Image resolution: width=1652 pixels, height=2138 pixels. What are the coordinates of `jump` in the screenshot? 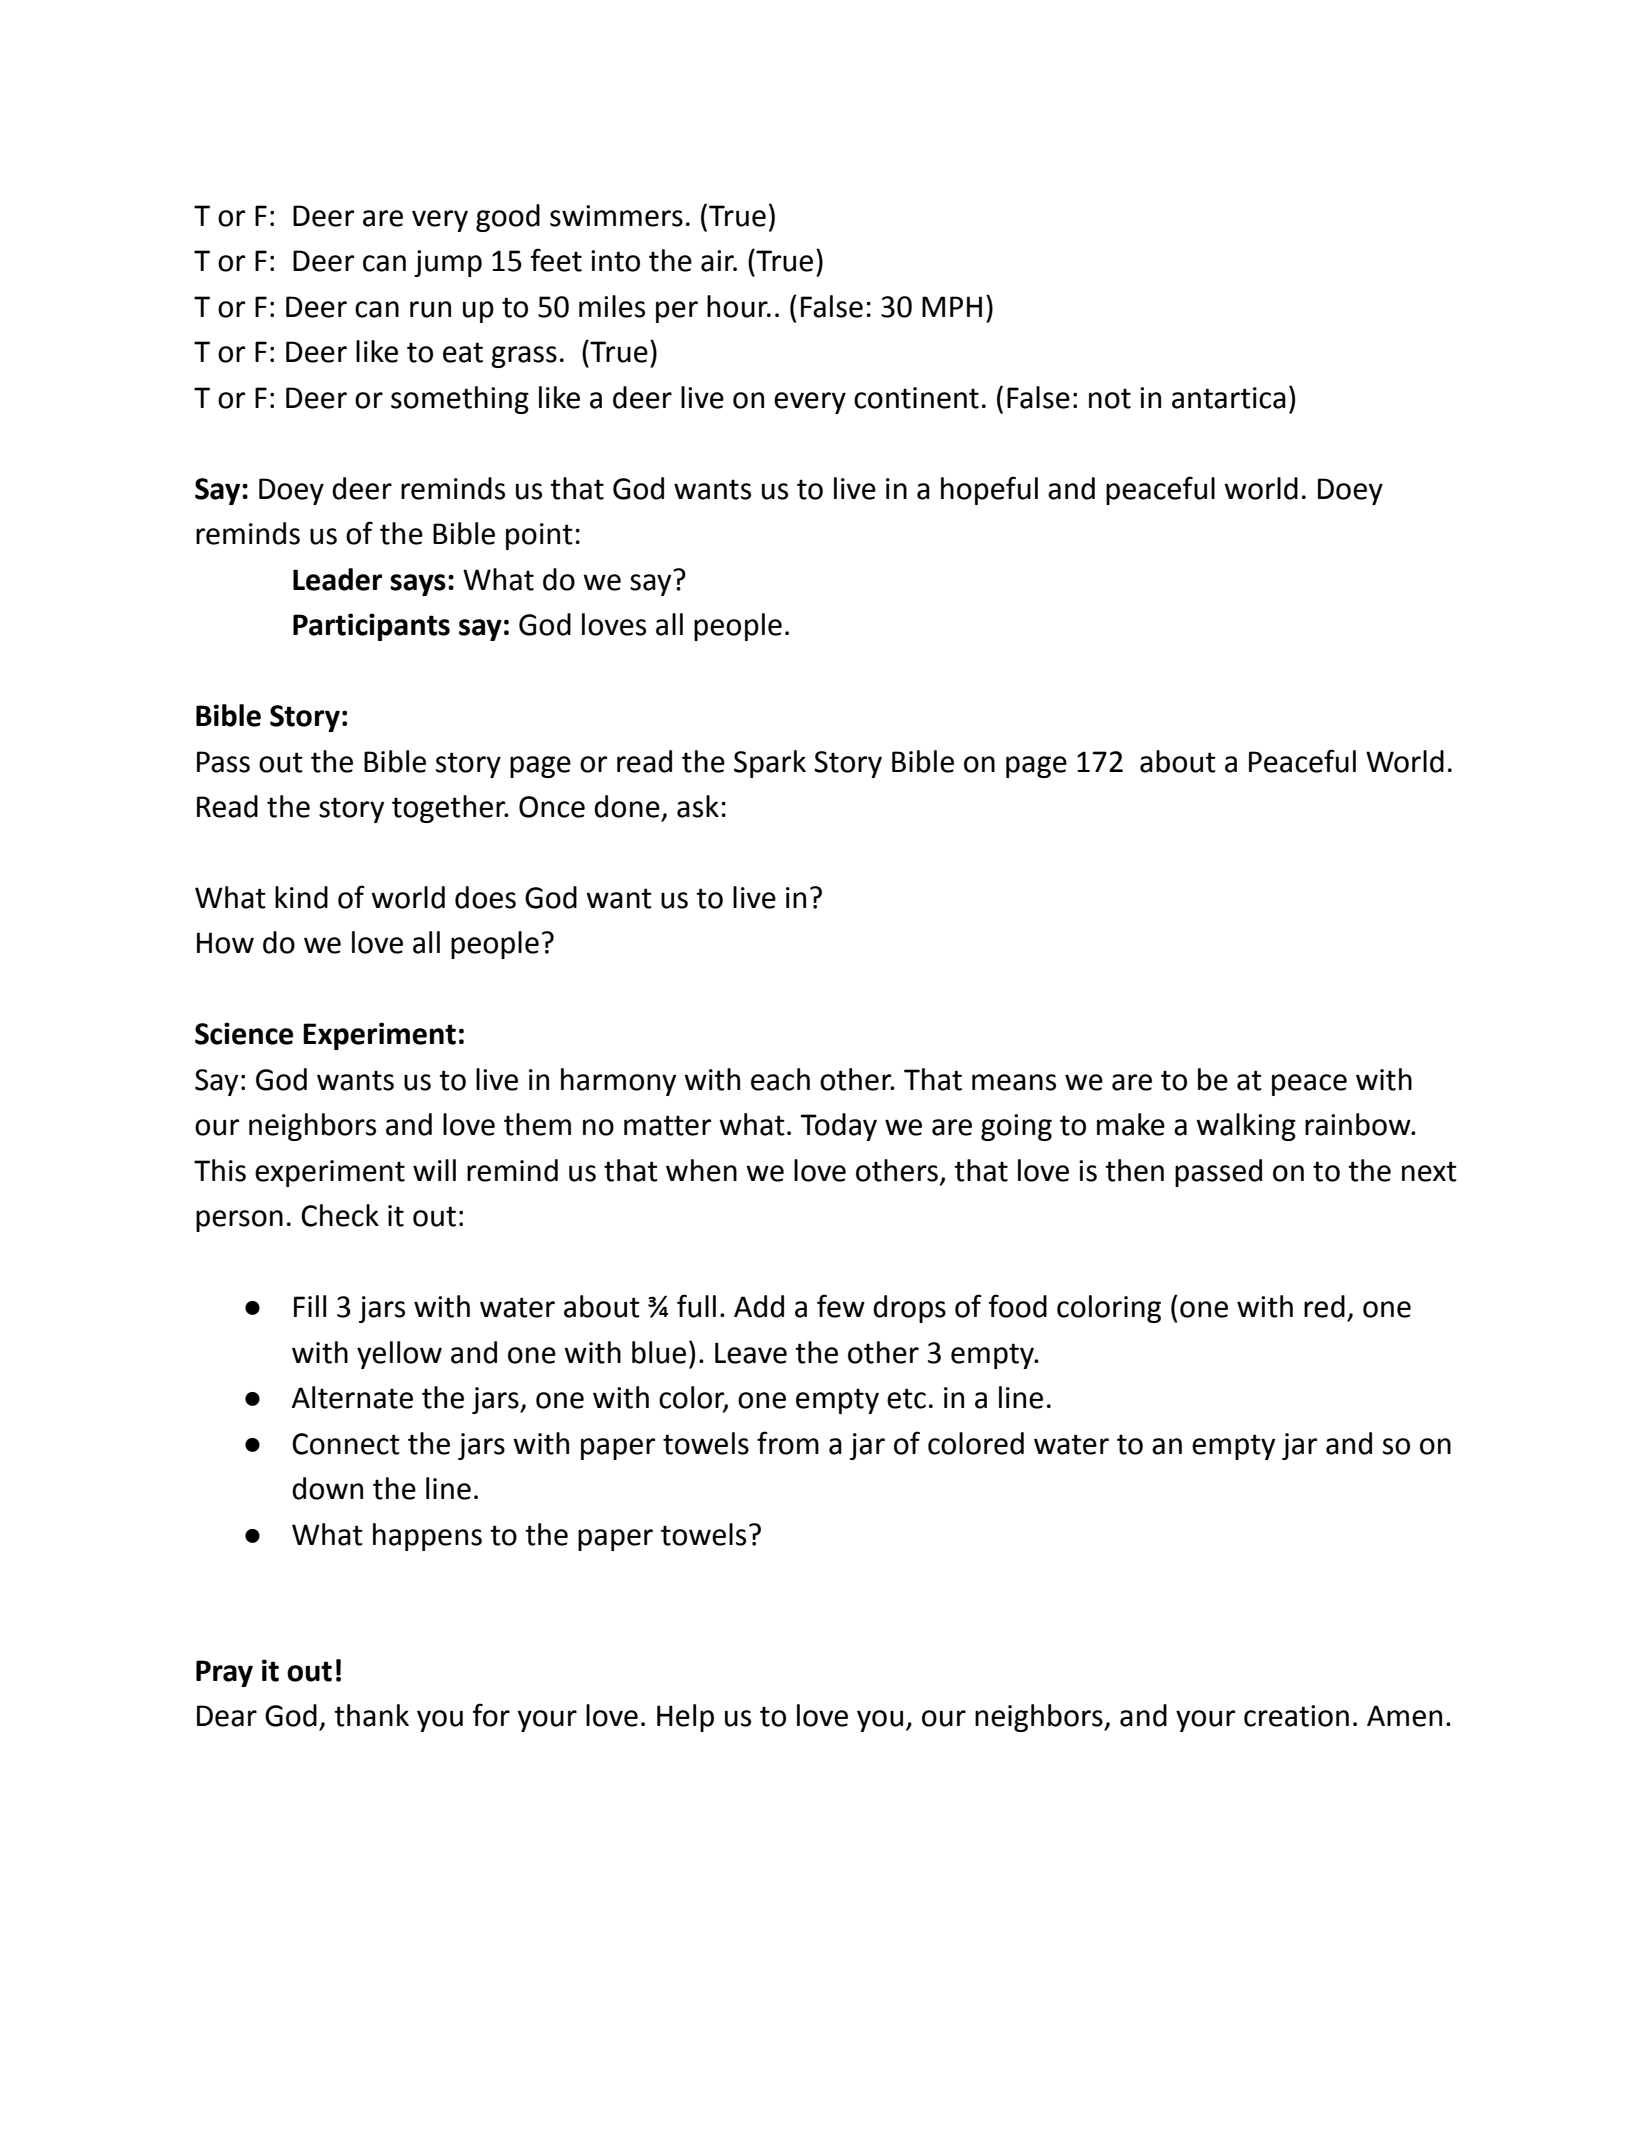 It's located at (448, 263).
